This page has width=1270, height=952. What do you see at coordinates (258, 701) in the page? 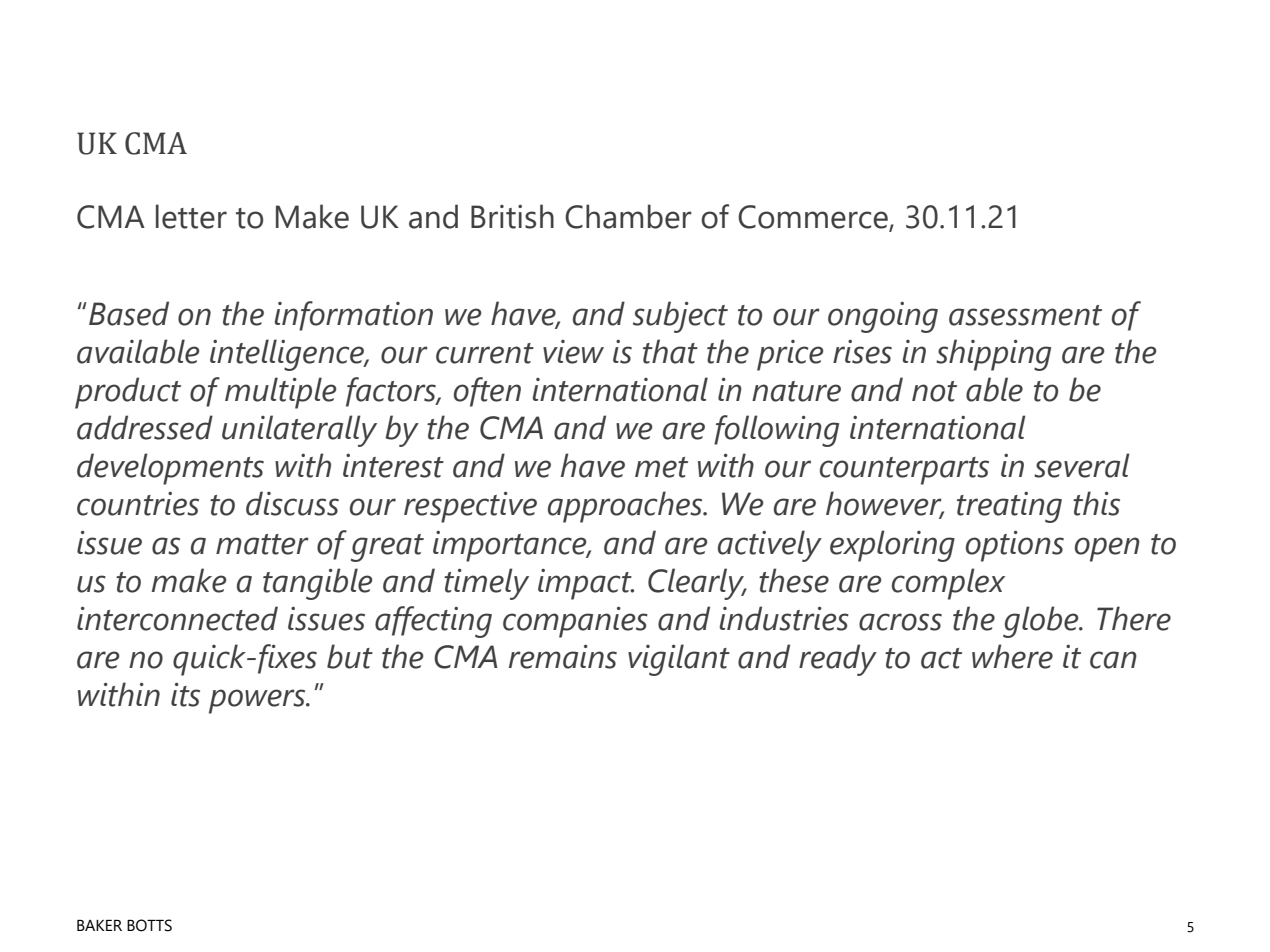
I see `powers` at bounding box center [258, 701].
